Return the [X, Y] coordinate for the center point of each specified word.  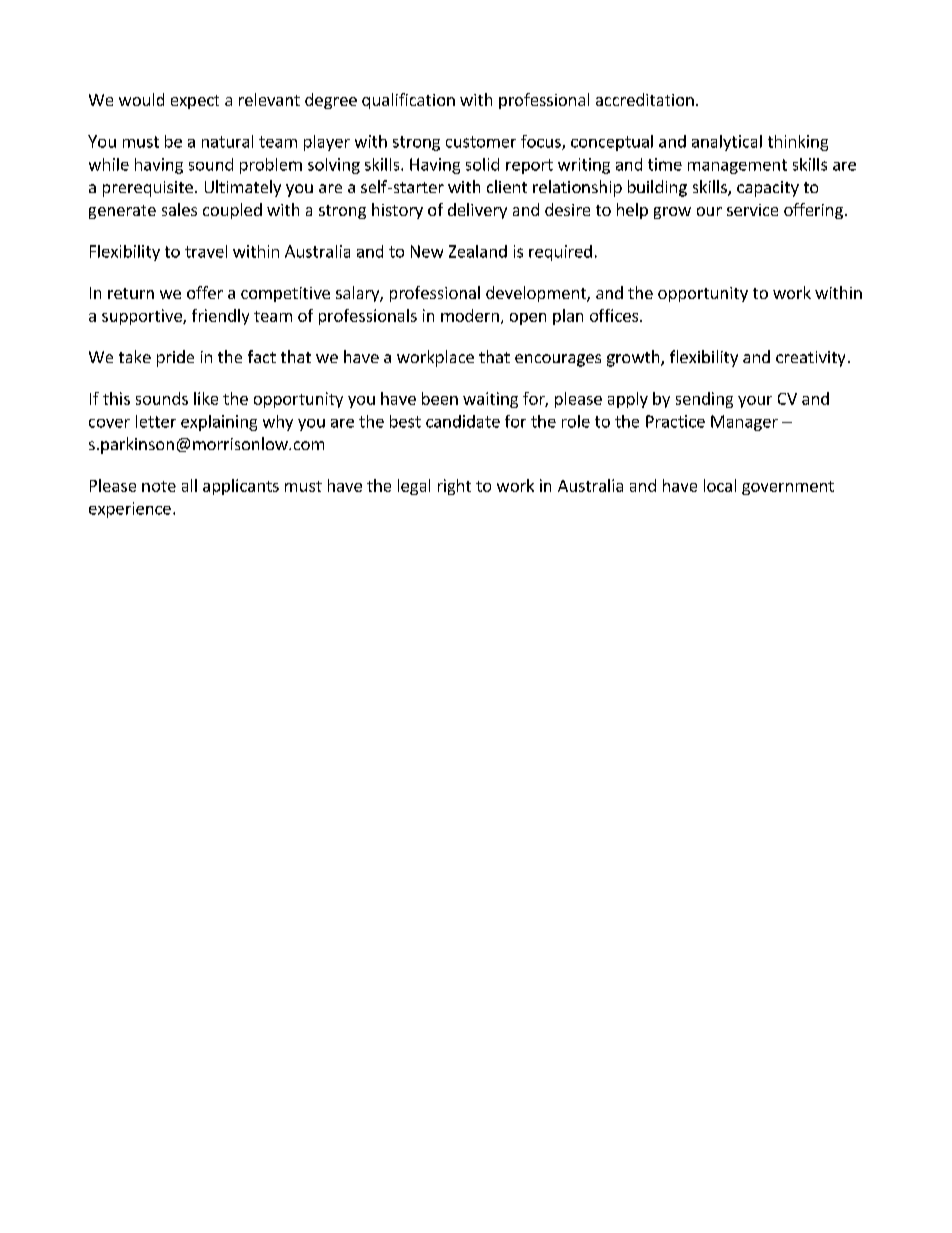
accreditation [645, 99]
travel [206, 251]
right [454, 487]
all [189, 485]
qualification [408, 101]
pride [175, 358]
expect [195, 102]
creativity [810, 359]
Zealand [478, 251]
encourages [558, 360]
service [752, 210]
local [720, 485]
